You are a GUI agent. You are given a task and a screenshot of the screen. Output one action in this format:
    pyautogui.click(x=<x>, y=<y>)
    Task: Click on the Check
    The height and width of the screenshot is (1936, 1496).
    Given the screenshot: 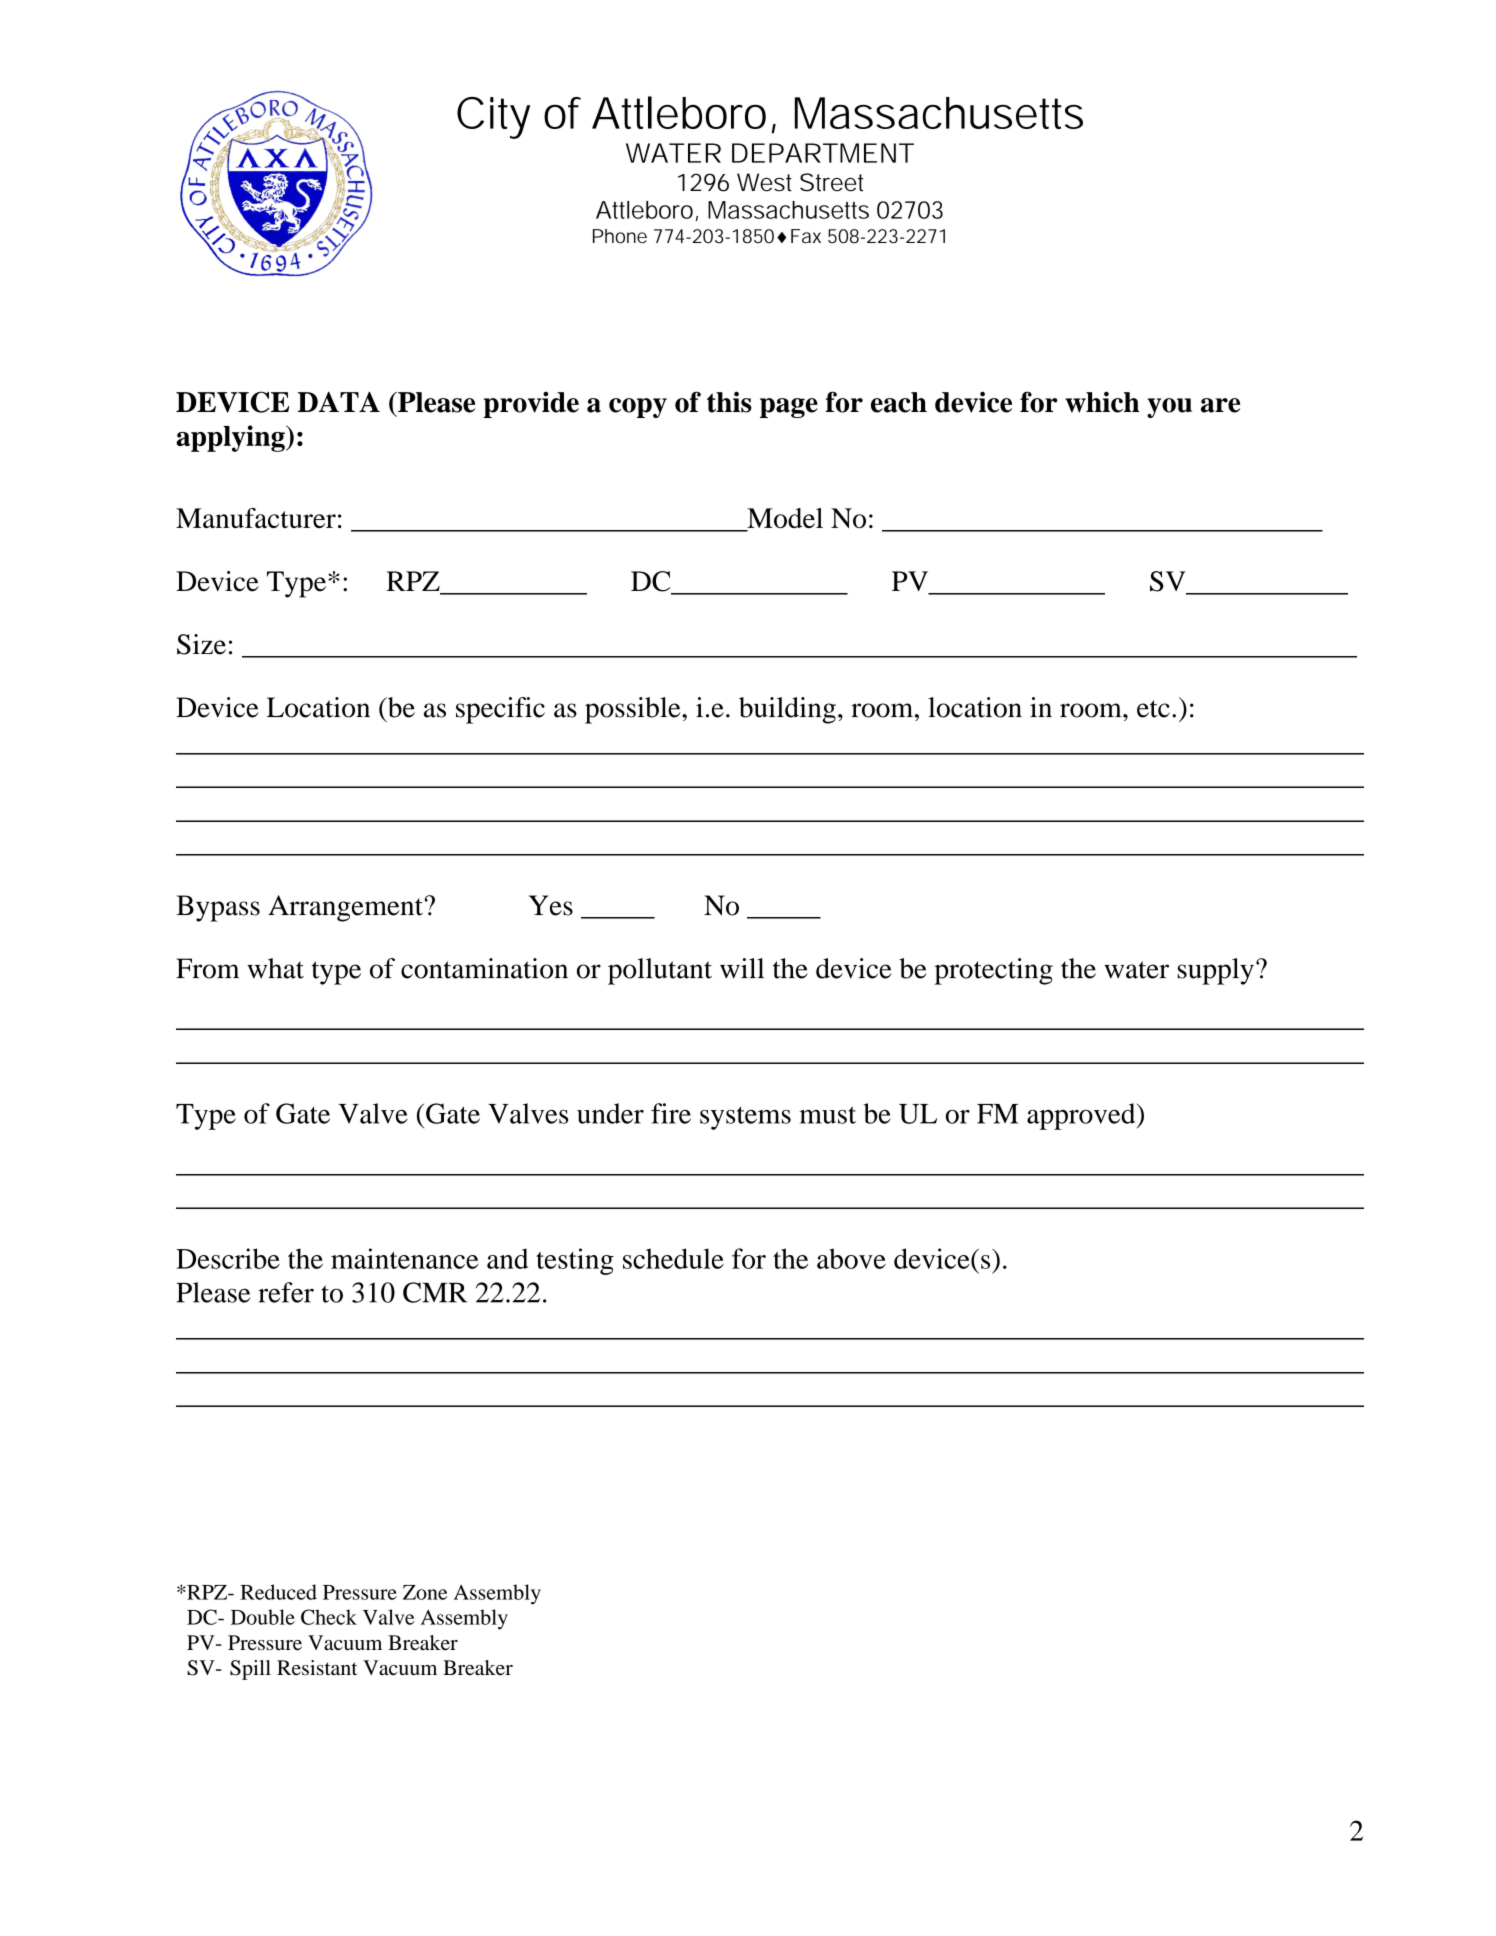 What is the action you would take?
    pyautogui.click(x=329, y=1617)
